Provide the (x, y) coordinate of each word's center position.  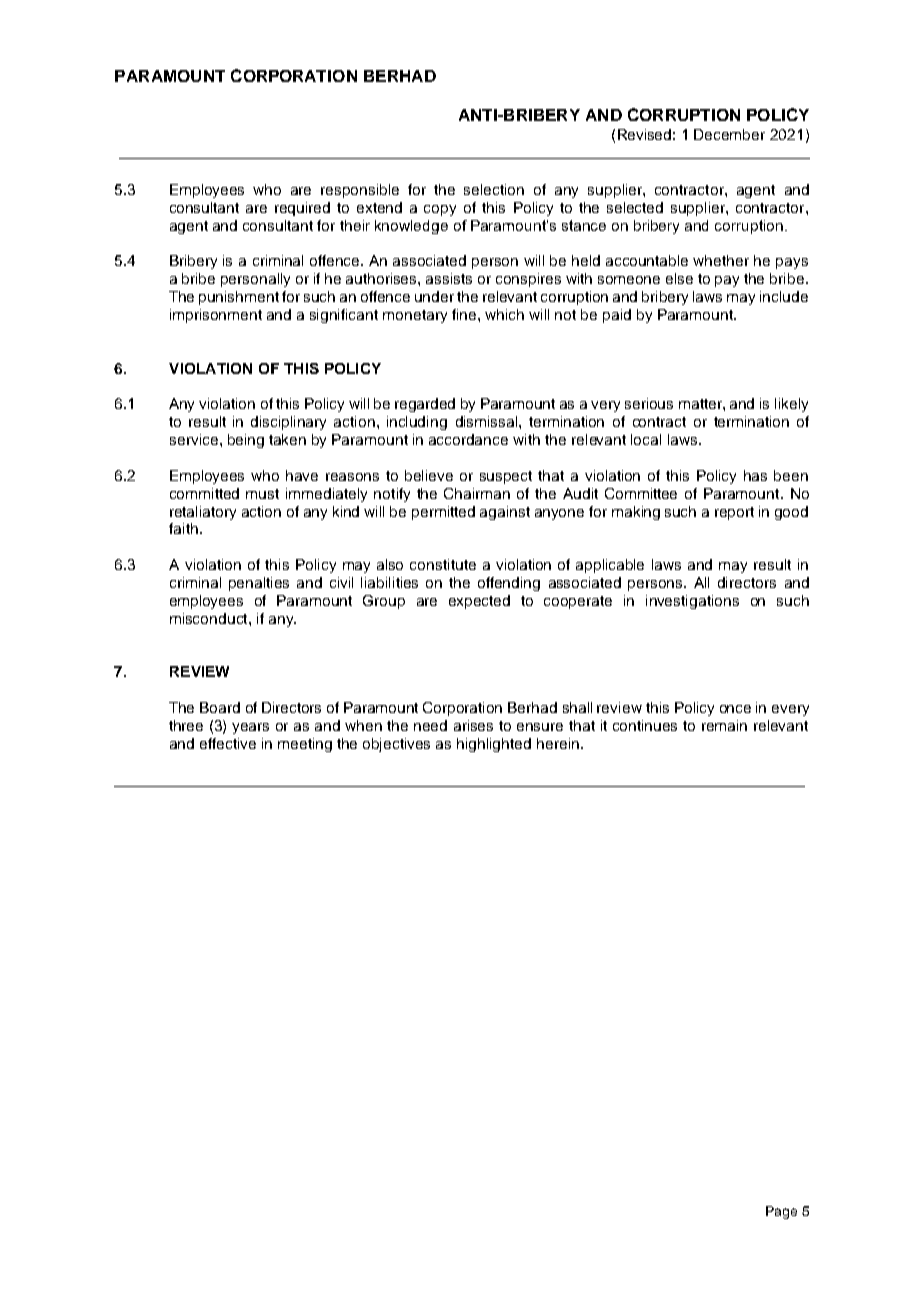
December (729, 134)
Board (220, 707)
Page (781, 1212)
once (735, 709)
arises (473, 725)
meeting (305, 745)
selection (494, 189)
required (302, 209)
